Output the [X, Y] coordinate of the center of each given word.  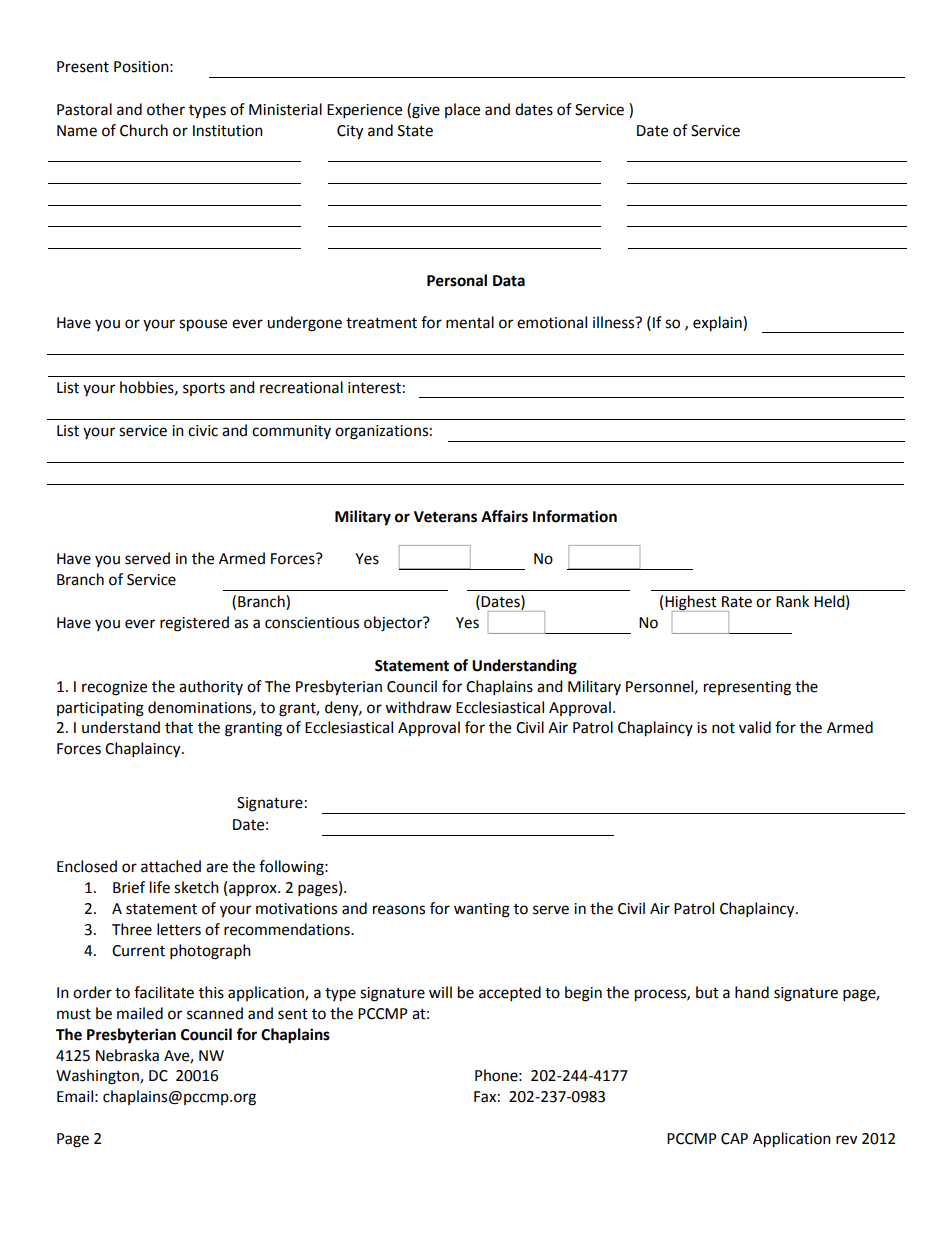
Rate [737, 602]
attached [171, 866]
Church [144, 130]
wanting [482, 910]
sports [204, 389]
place [462, 110]
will [440, 992]
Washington [98, 1077]
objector [394, 624]
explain [718, 324]
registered [194, 624]
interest [374, 388]
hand [752, 992]
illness [615, 322]
